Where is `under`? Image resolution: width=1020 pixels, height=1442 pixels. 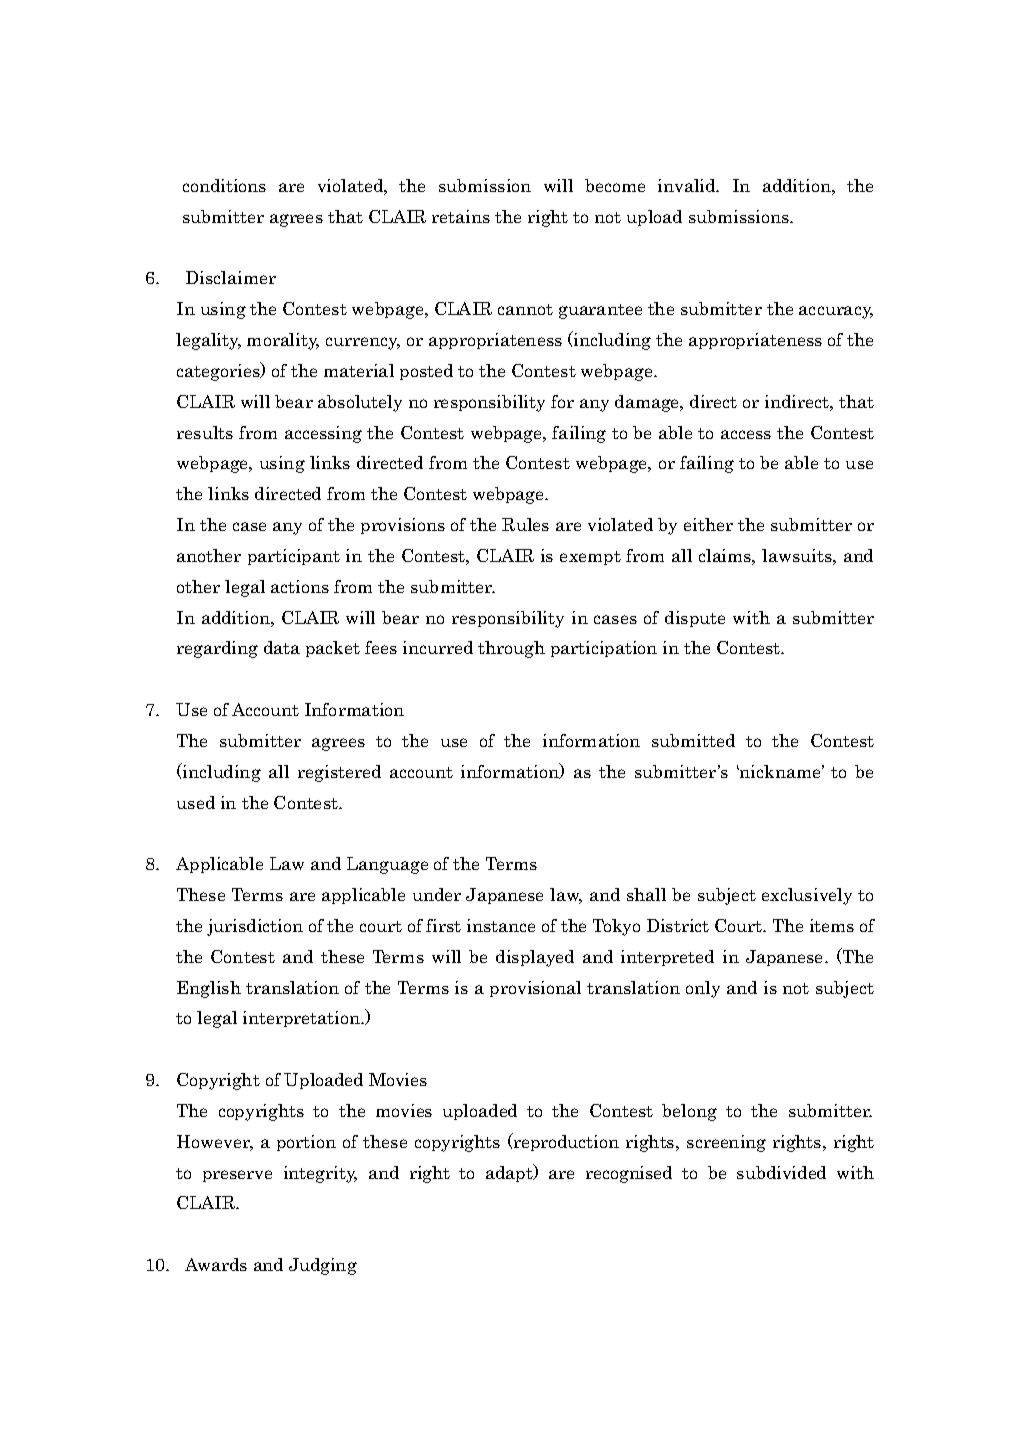
under is located at coordinates (437, 894).
